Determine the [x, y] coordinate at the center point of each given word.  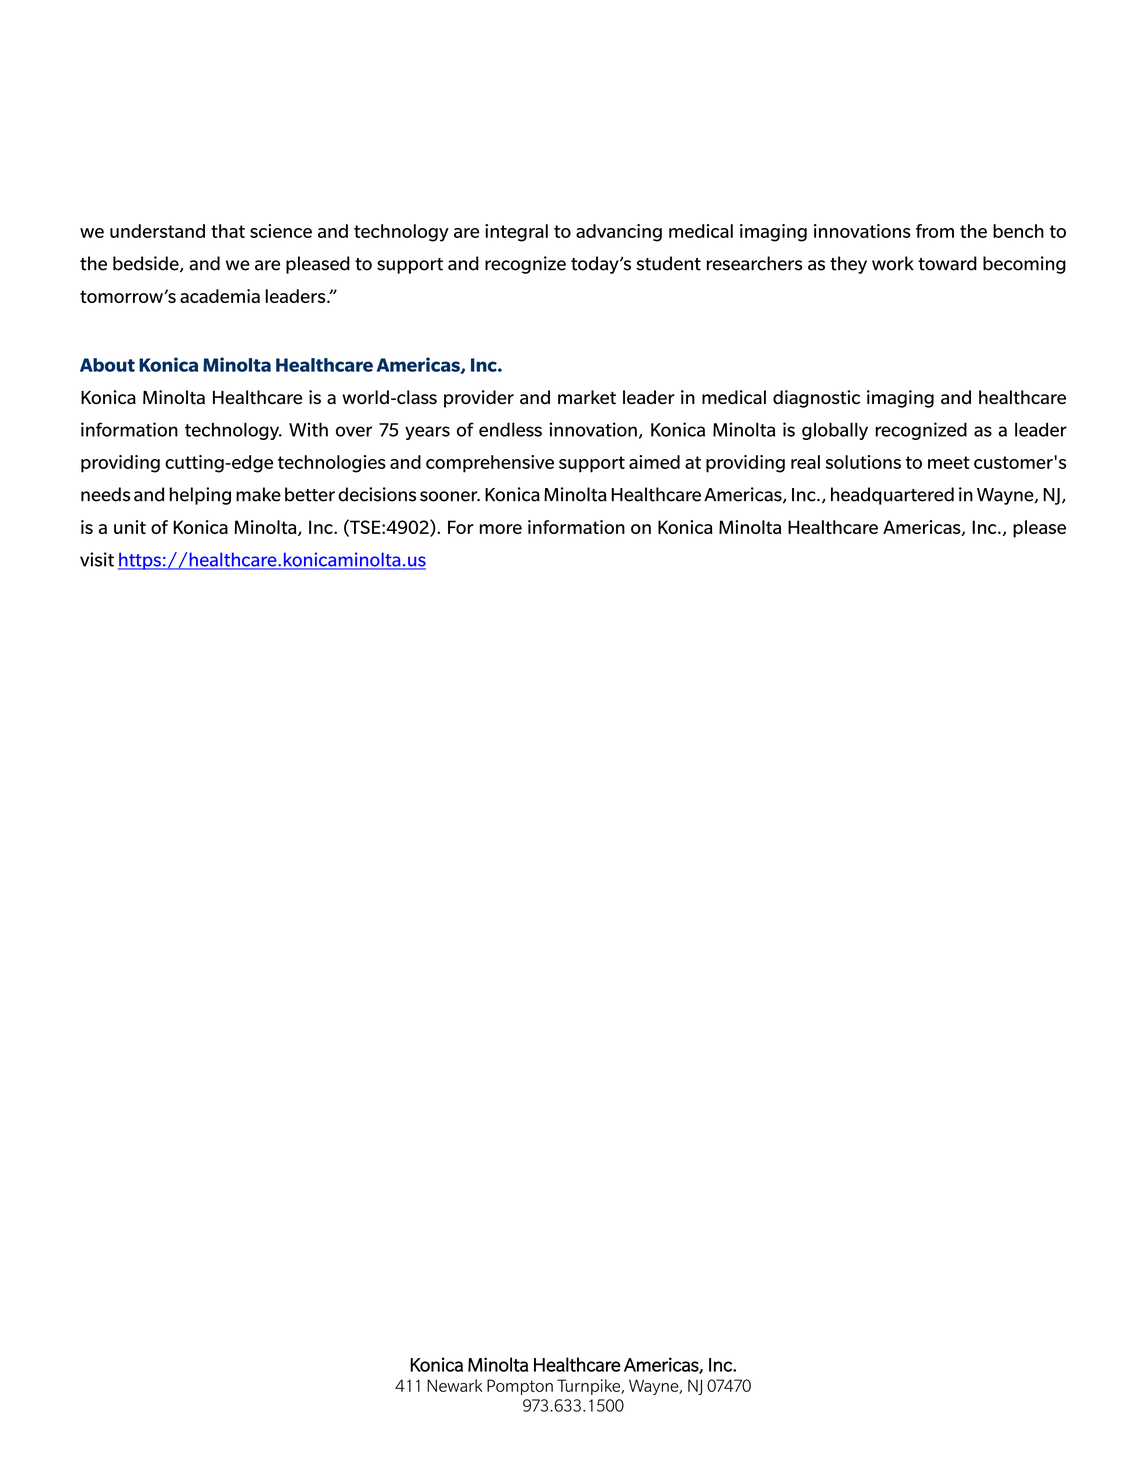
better [310, 494]
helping [200, 496]
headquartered [892, 496]
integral [516, 233]
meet [949, 462]
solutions [863, 462]
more [501, 529]
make [258, 494]
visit [97, 559]
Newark [454, 1385]
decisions [377, 494]
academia [220, 296]
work [893, 263]
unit [130, 527]
